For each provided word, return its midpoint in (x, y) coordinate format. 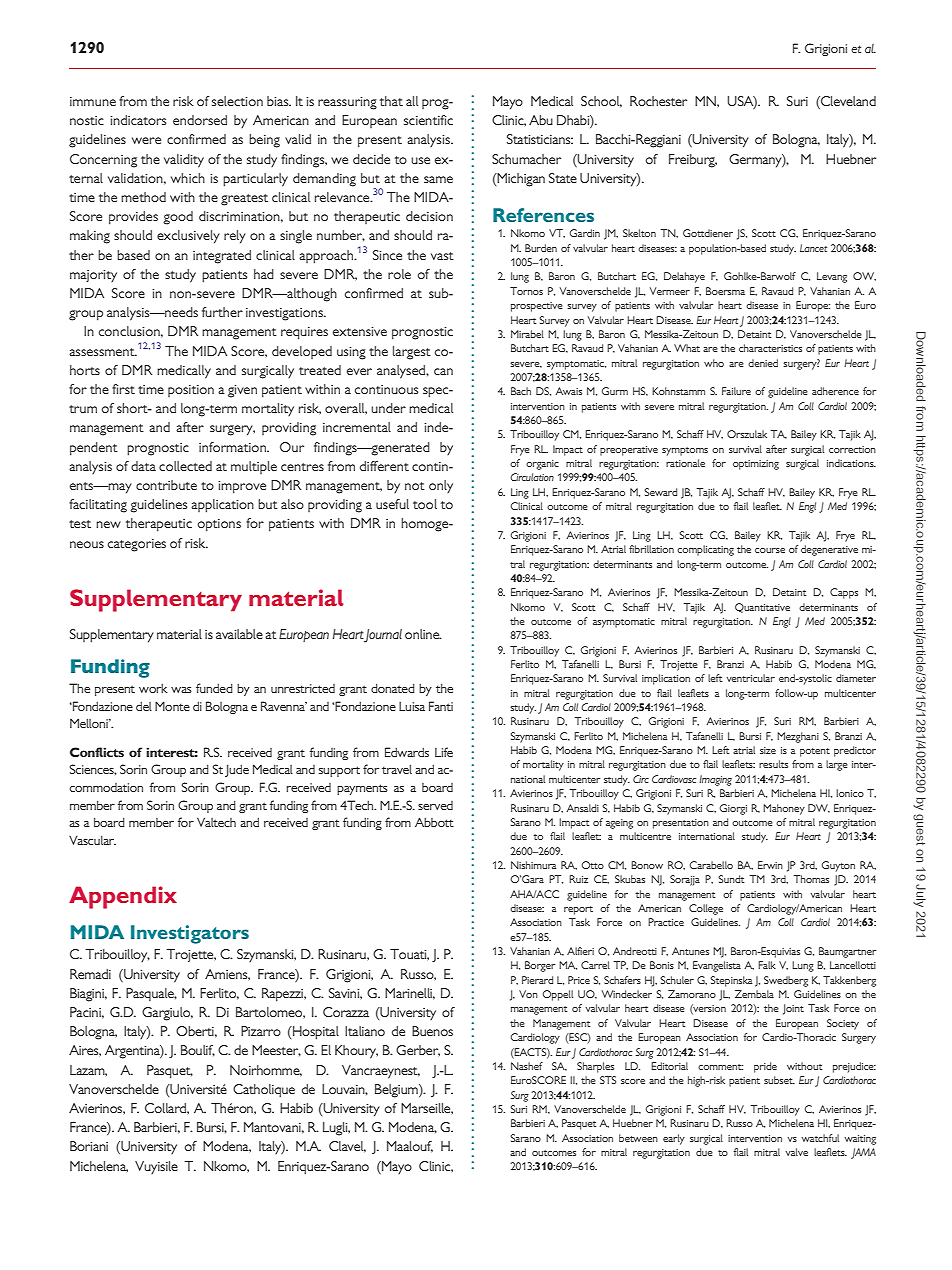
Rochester (658, 101)
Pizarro (261, 1031)
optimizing (756, 465)
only (441, 486)
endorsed (200, 120)
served (435, 805)
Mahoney (784, 809)
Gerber (418, 1050)
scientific (428, 120)
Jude (237, 770)
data (143, 466)
